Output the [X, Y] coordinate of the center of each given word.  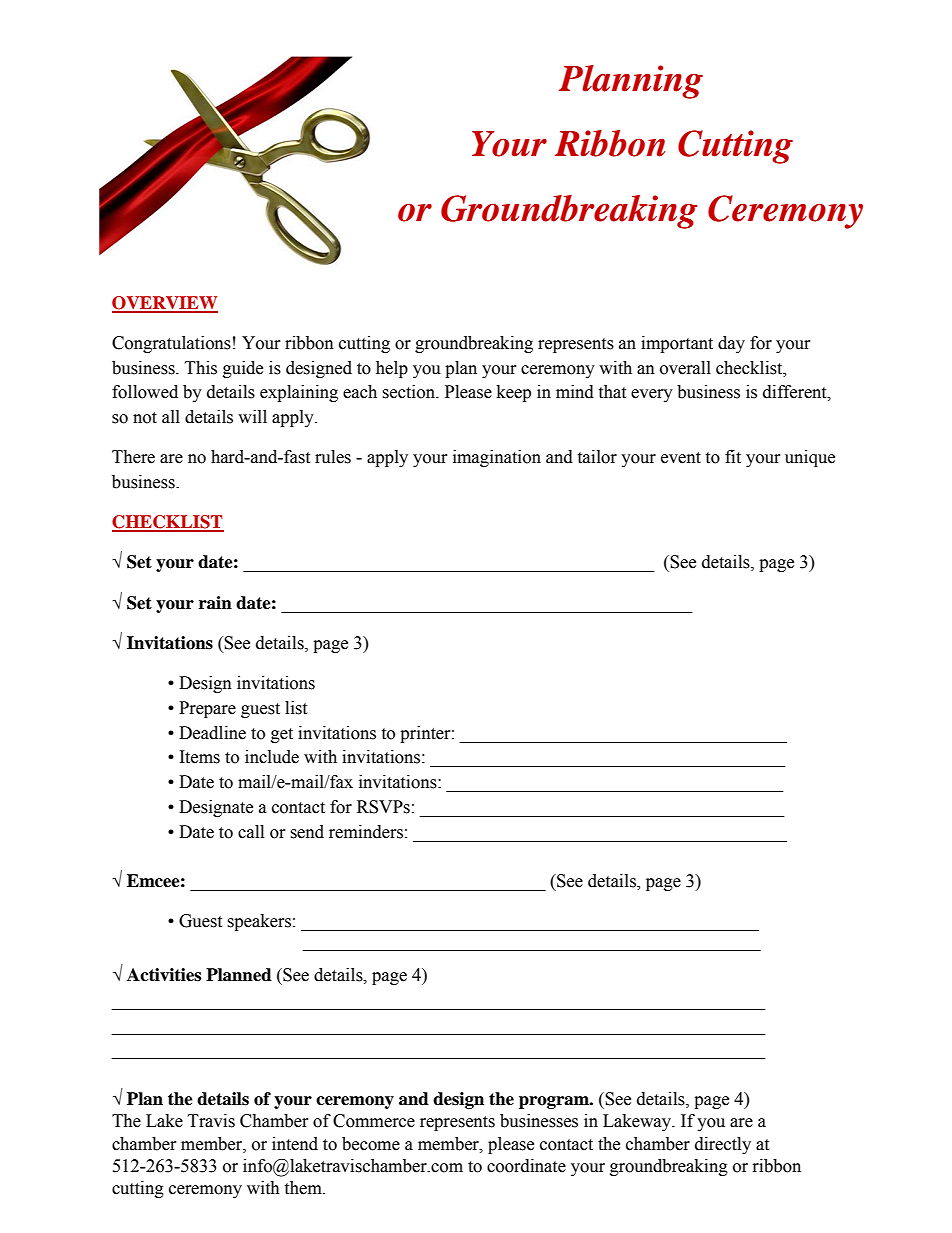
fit [733, 457]
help [392, 369]
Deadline [212, 733]
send [307, 832]
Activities [164, 975]
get [282, 735]
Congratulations [171, 344]
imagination [497, 458]
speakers [259, 922]
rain [215, 603]
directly [723, 1145]
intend [295, 1144]
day [731, 344]
